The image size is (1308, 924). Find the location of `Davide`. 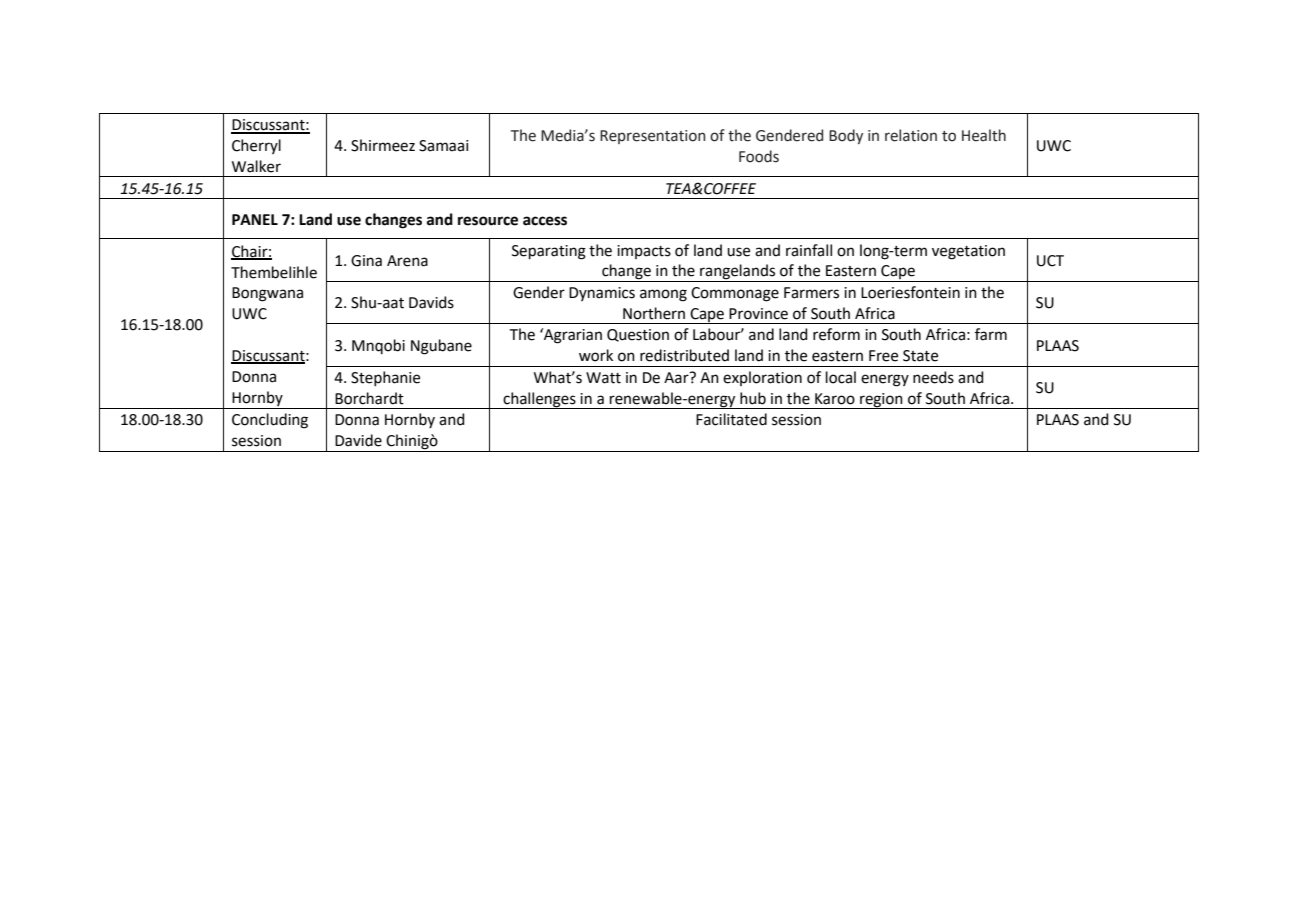

Davide is located at coordinates (358, 440).
